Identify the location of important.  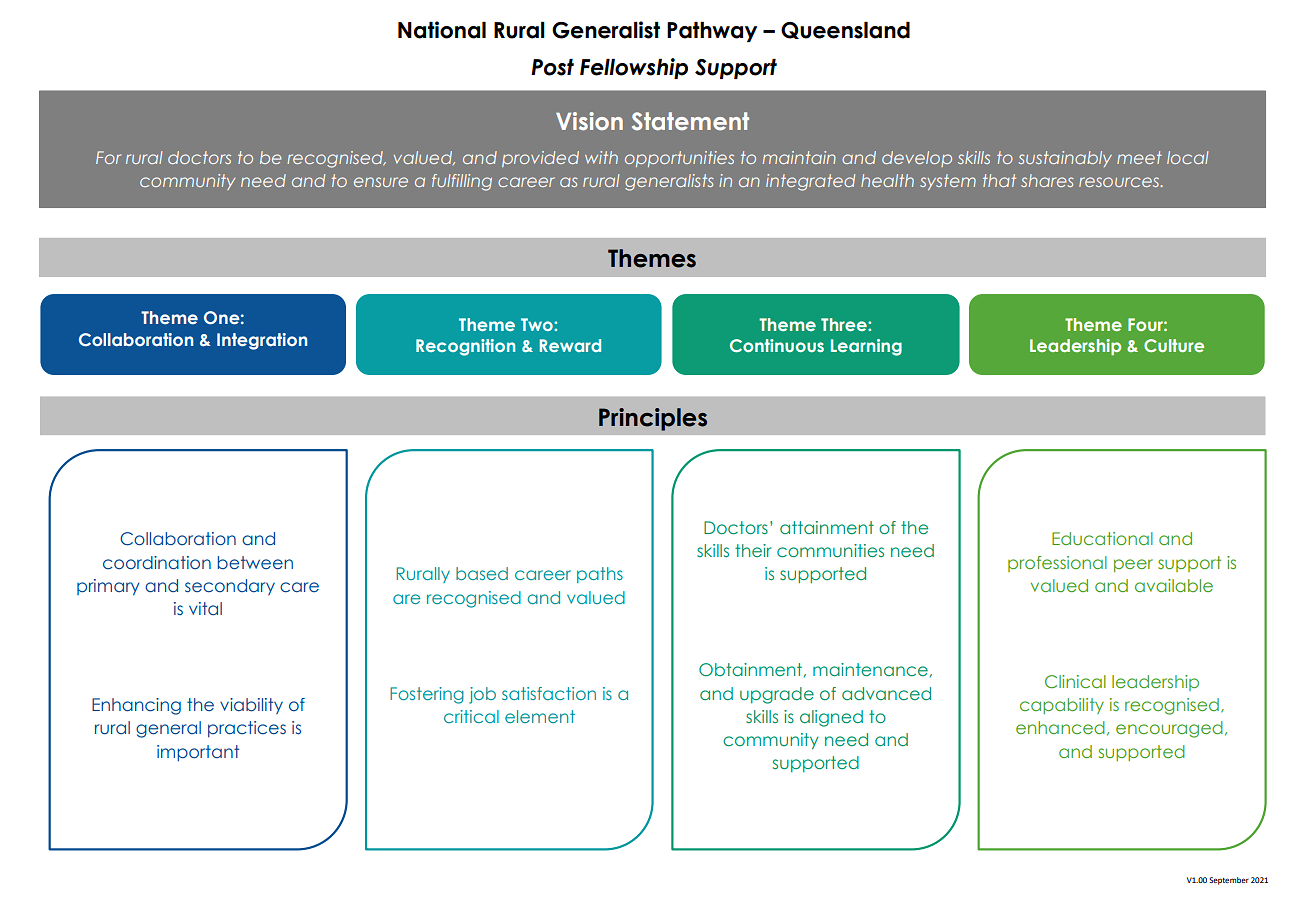
(198, 753).
